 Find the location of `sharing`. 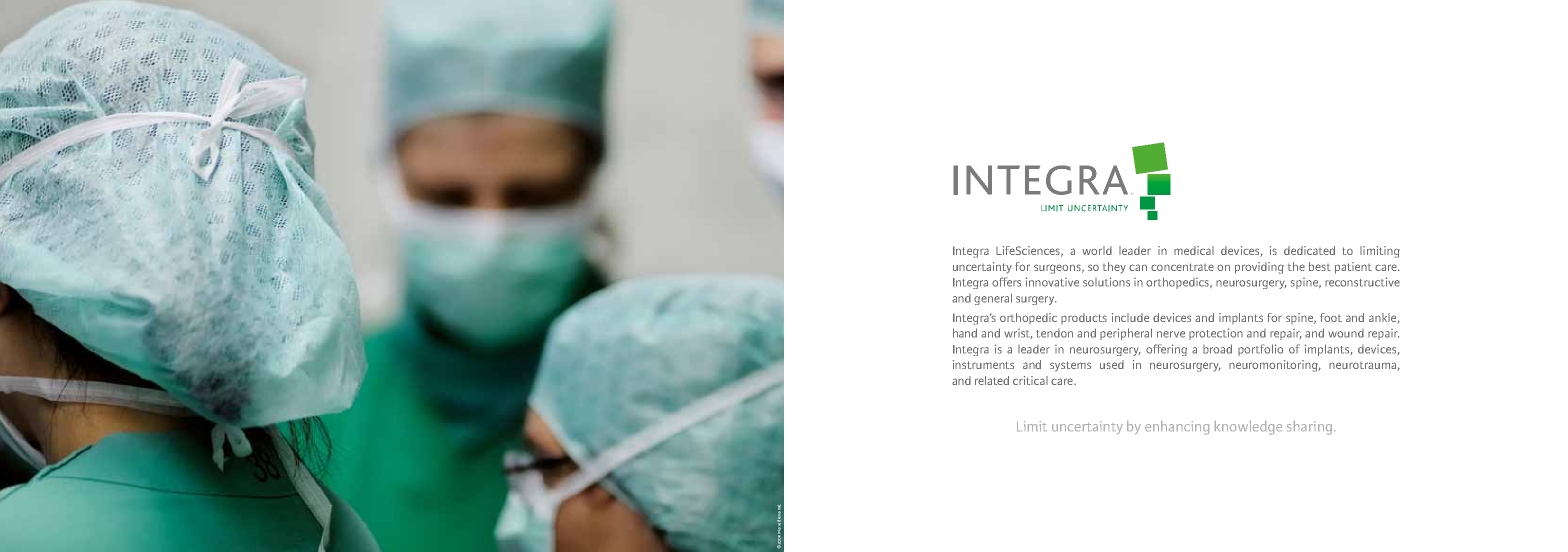

sharing is located at coordinates (1311, 428).
